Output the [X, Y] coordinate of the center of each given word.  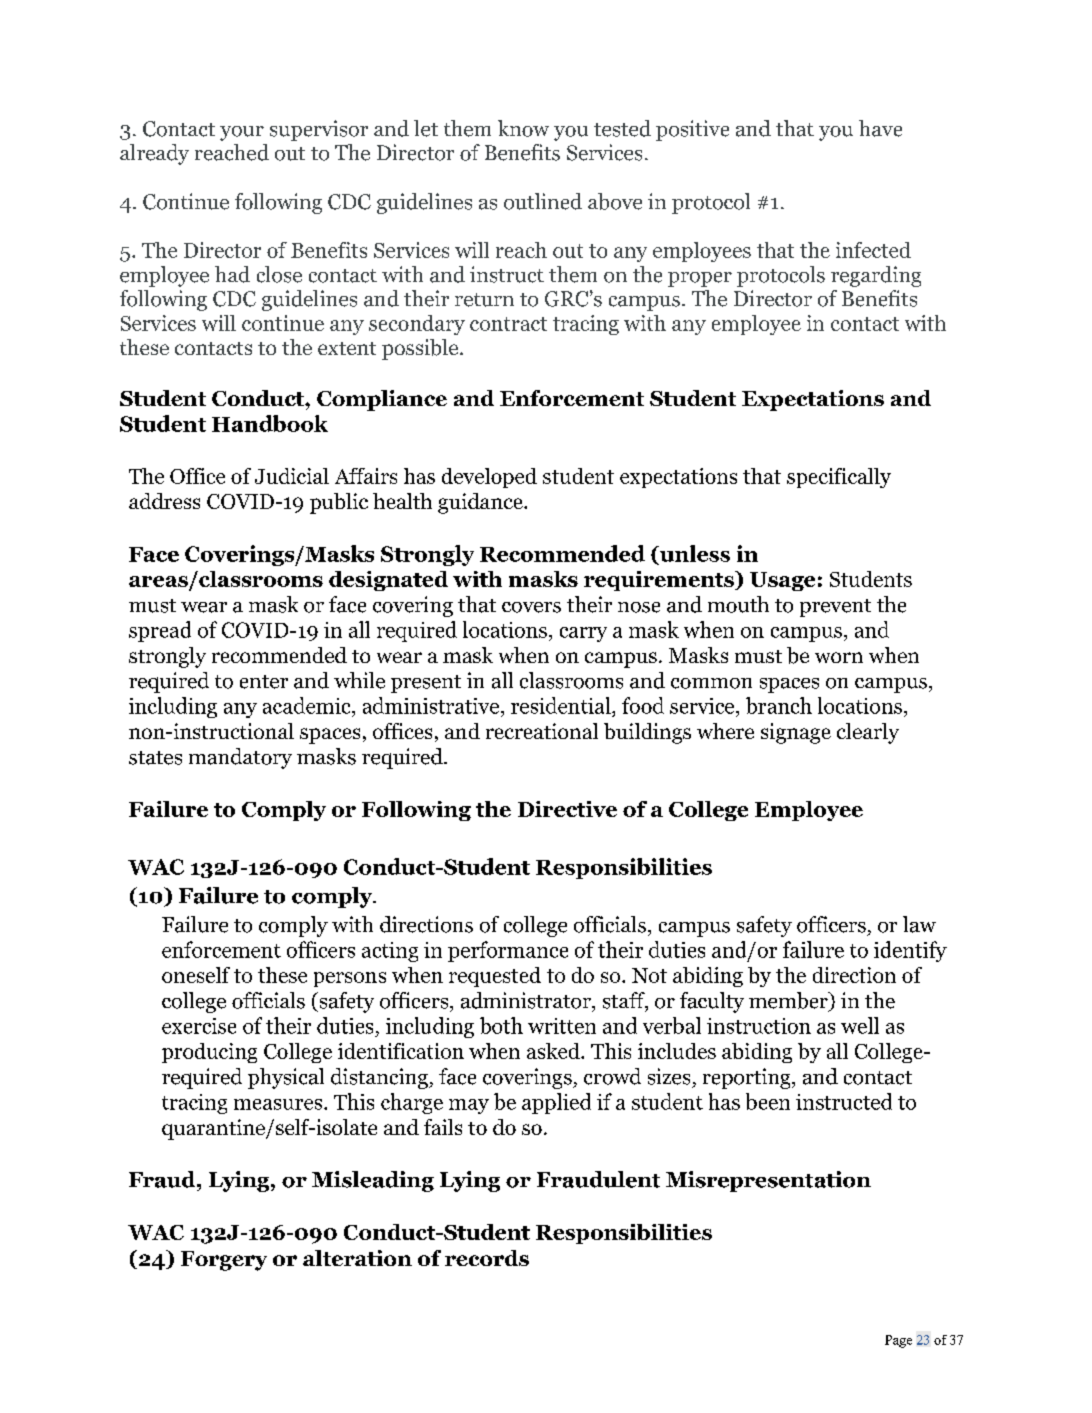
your [242, 133]
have [880, 128]
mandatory [240, 758]
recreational [542, 731]
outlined [543, 201]
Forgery [224, 1261]
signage [796, 733]
